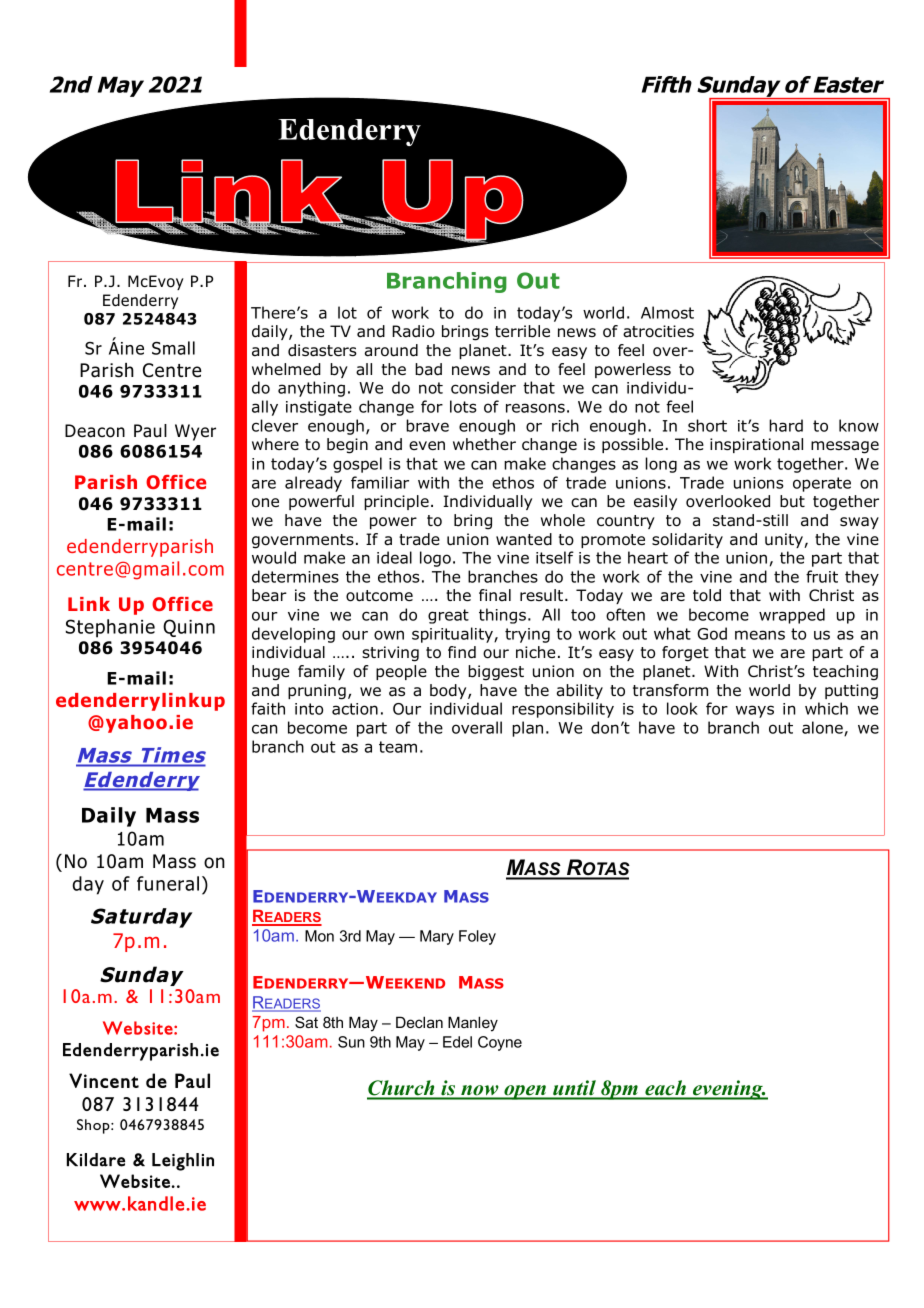  What do you see at coordinates (96, 1160) in the document?
I see `Kildare` at bounding box center [96, 1160].
